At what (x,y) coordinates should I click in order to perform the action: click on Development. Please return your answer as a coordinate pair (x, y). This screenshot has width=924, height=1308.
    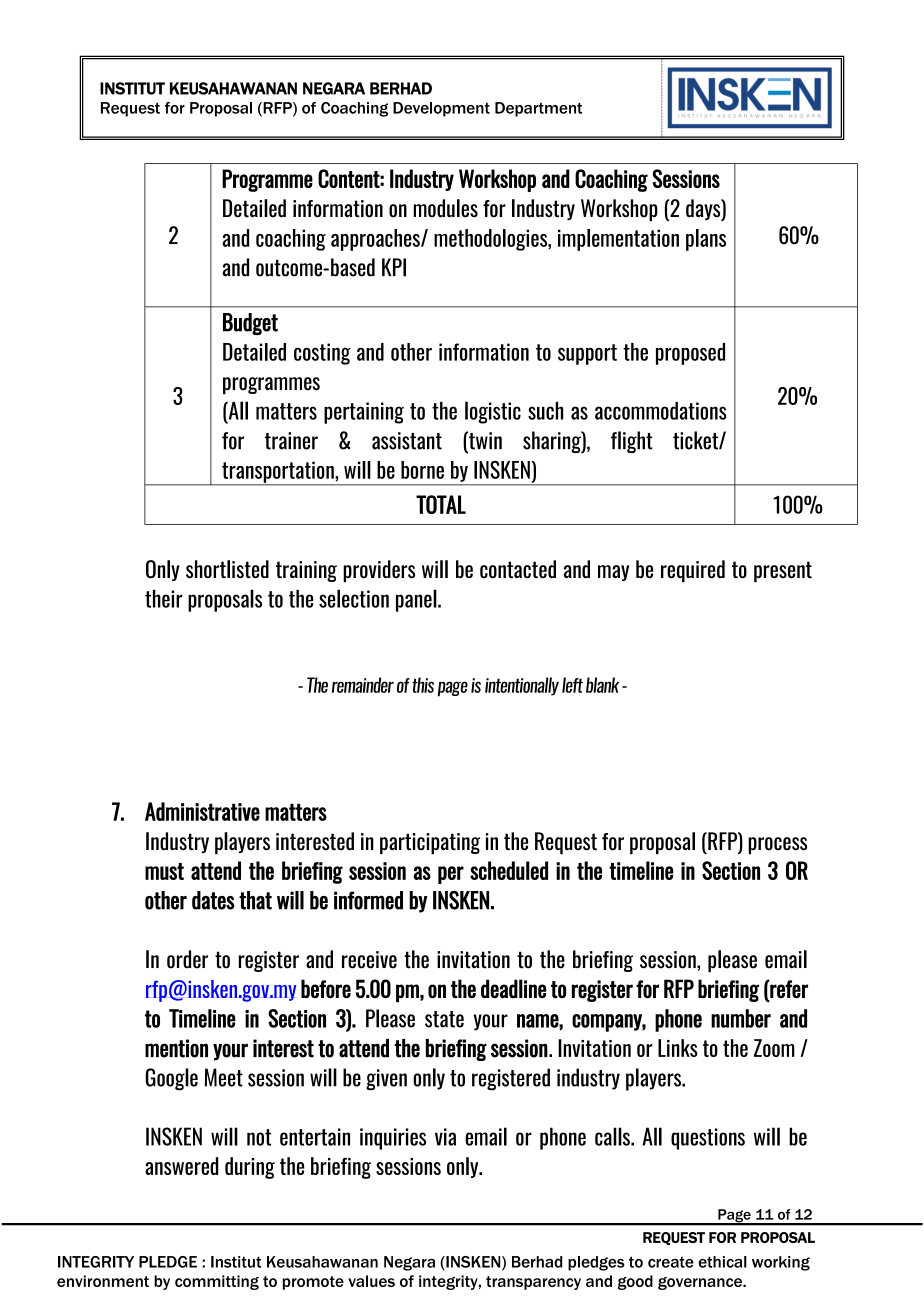
    Looking at the image, I should click on (441, 109).
